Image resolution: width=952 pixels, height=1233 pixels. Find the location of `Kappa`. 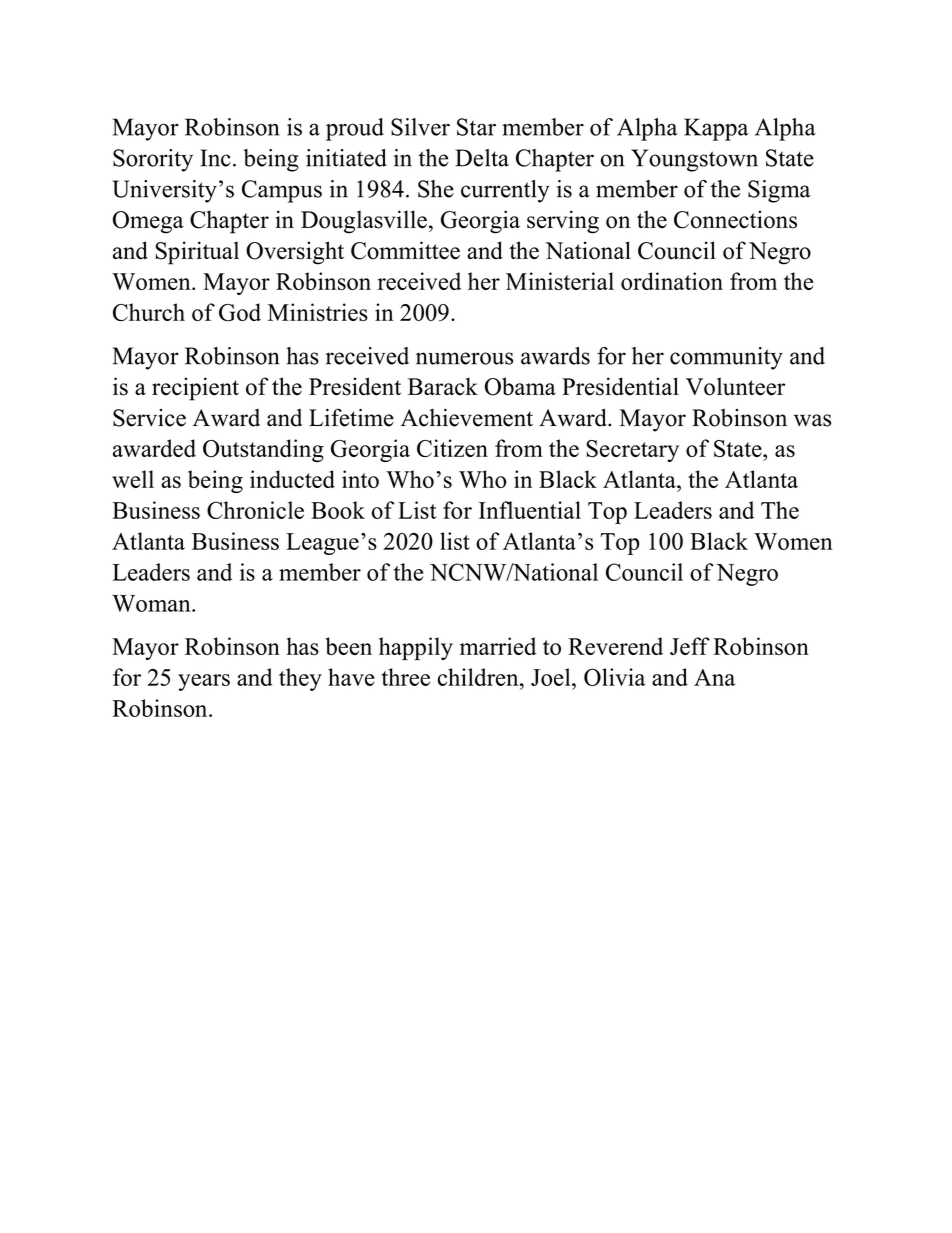

Kappa is located at coordinates (716, 129).
